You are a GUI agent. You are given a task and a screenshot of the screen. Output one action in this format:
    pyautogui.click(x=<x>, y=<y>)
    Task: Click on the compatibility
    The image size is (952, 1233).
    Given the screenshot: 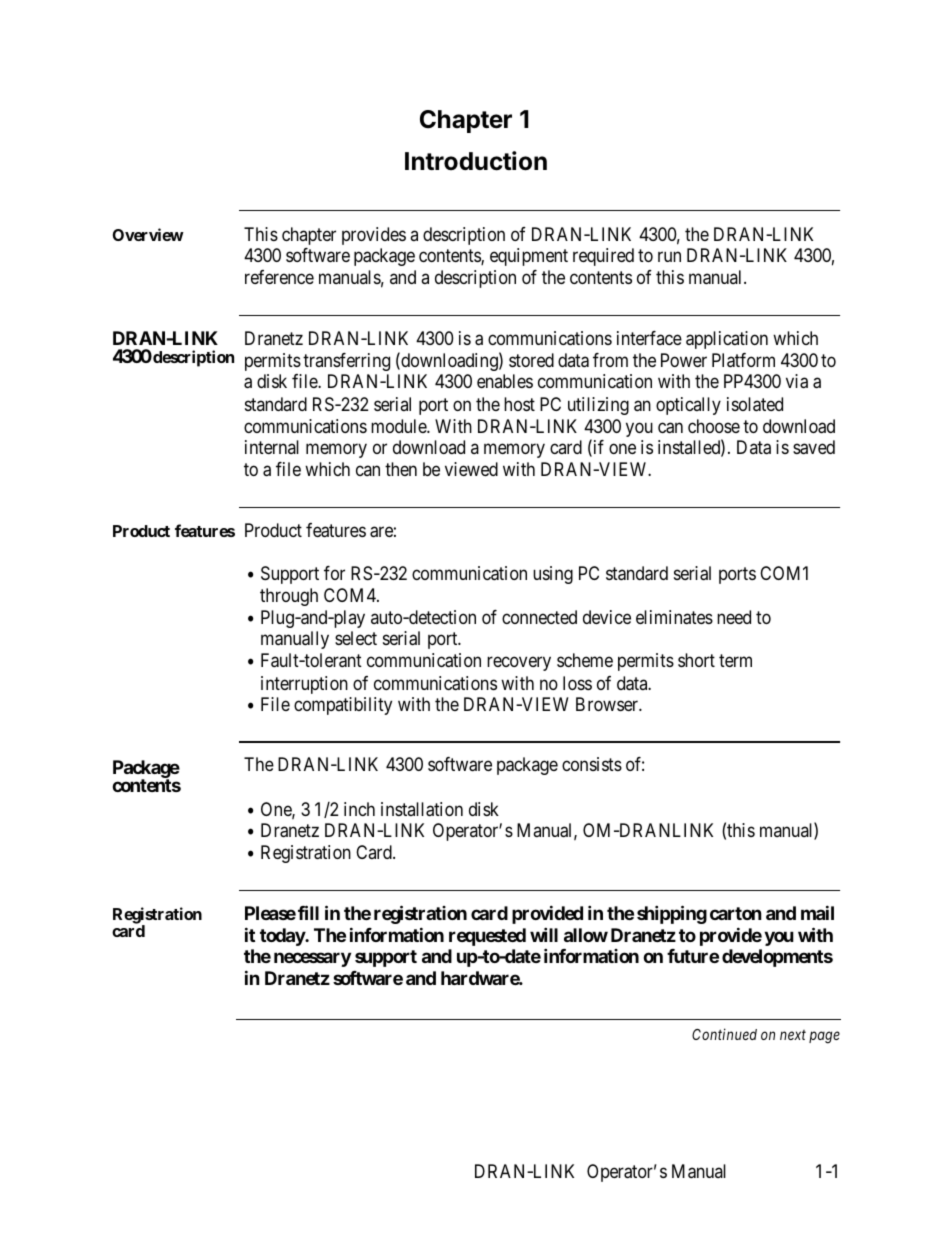 What is the action you would take?
    pyautogui.click(x=343, y=706)
